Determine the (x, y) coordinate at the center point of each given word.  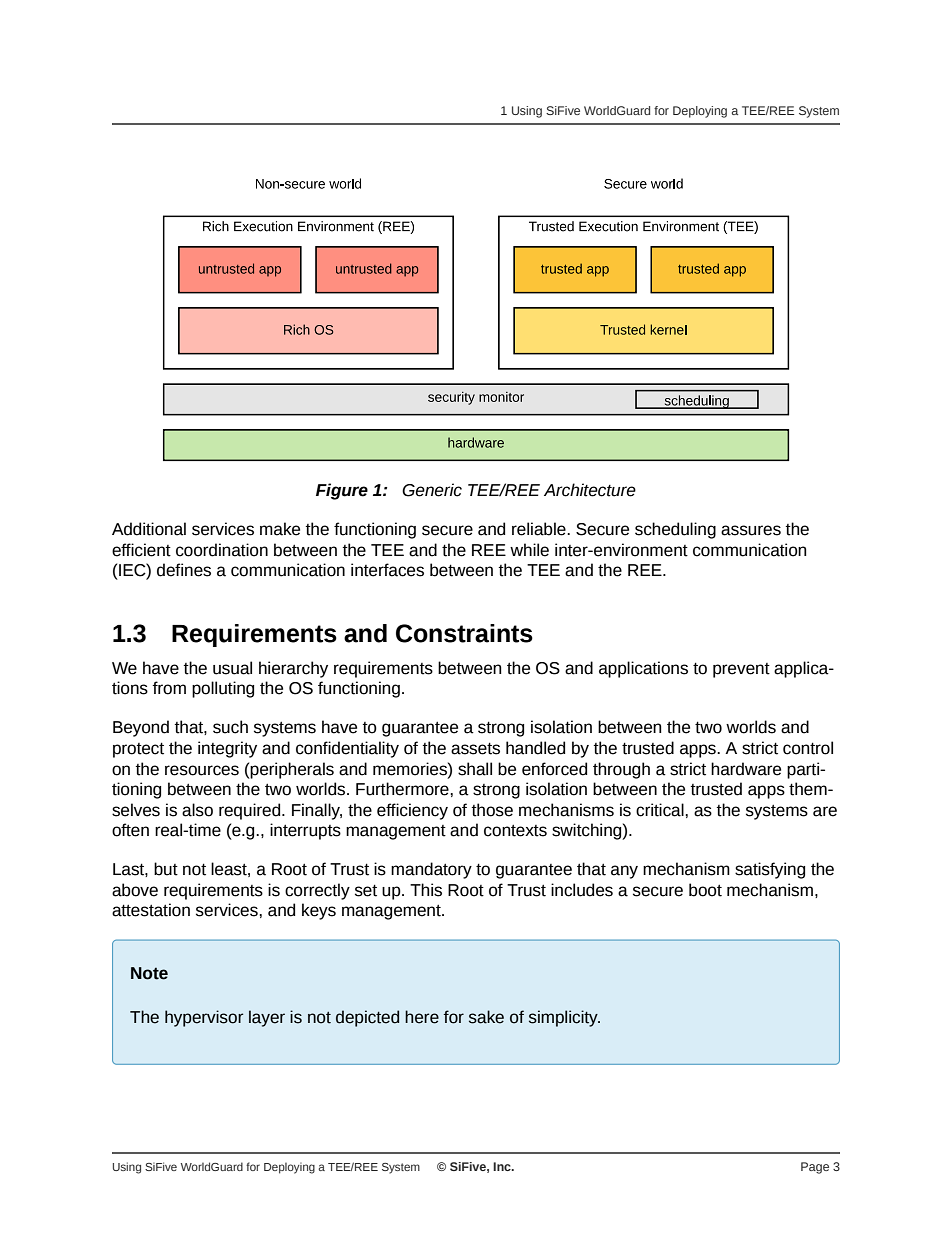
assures (751, 530)
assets (475, 748)
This (426, 890)
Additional (149, 529)
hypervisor (204, 1018)
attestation (151, 910)
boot (705, 890)
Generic (432, 490)
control (808, 748)
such (230, 727)
